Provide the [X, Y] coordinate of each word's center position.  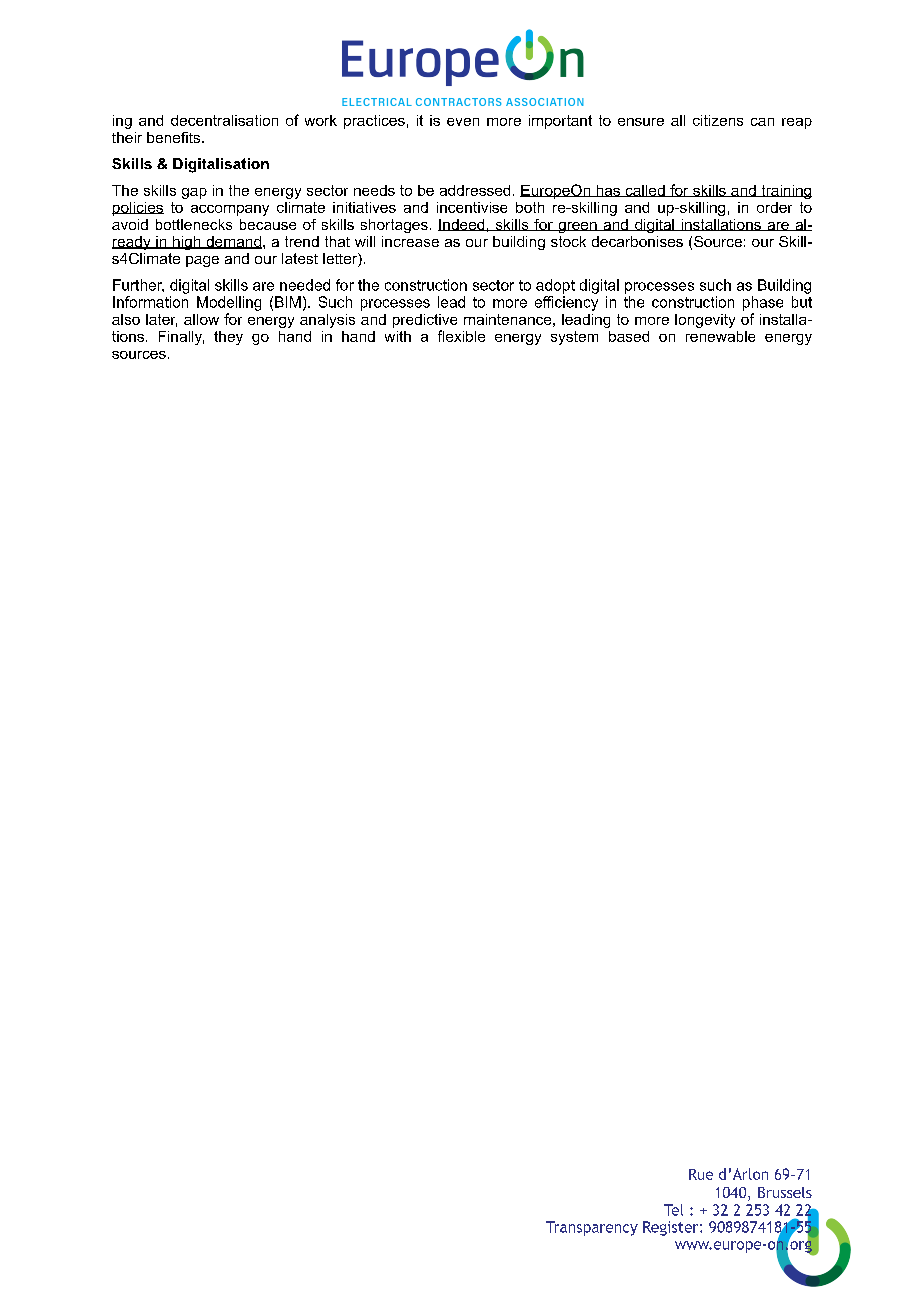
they [228, 338]
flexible [461, 336]
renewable [720, 336]
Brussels [785, 1192]
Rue [701, 1174]
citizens [718, 120]
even [463, 122]
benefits [175, 137]
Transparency [592, 1228]
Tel [673, 1210]
